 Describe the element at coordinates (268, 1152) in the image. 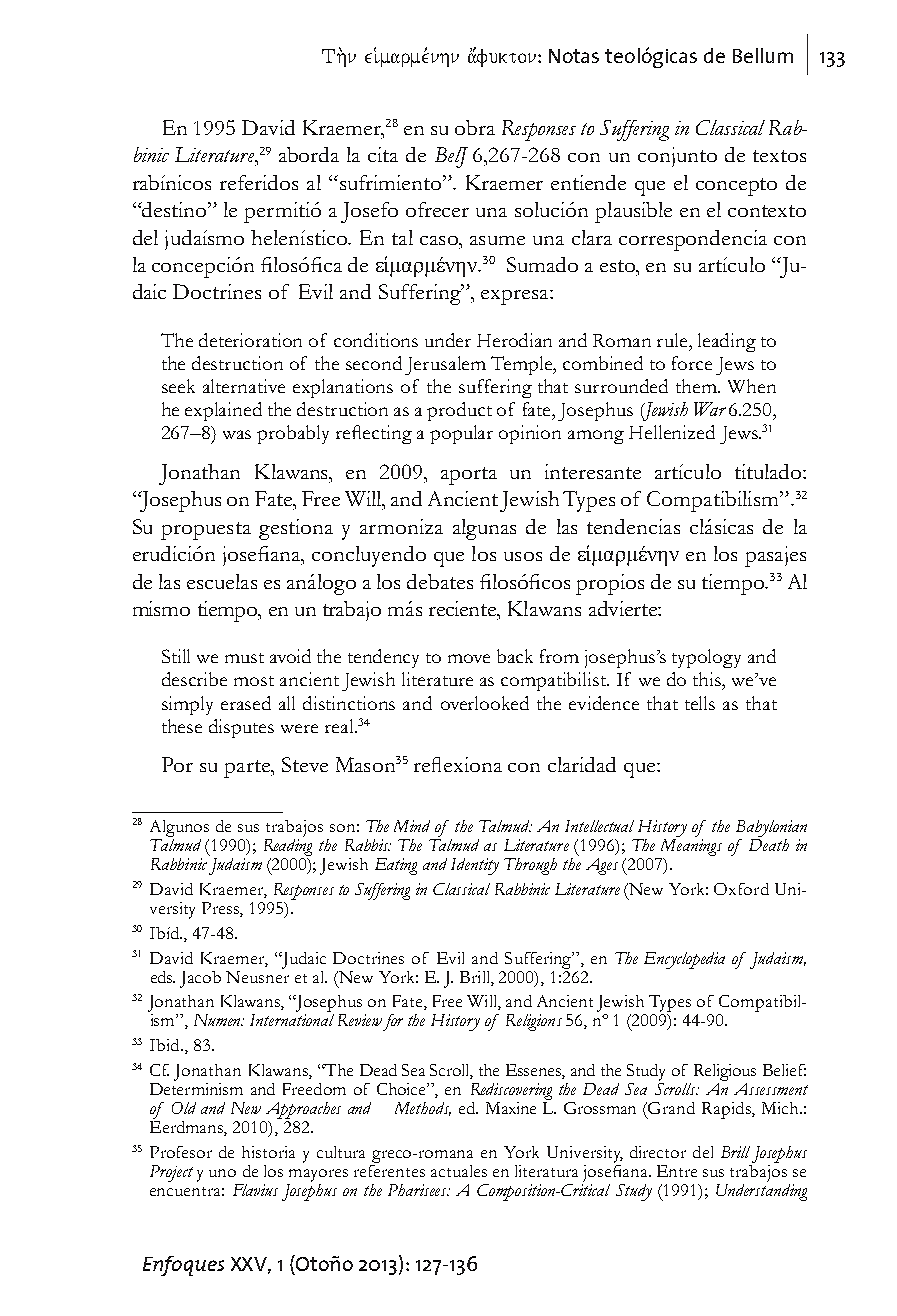

I see `historia` at that location.
